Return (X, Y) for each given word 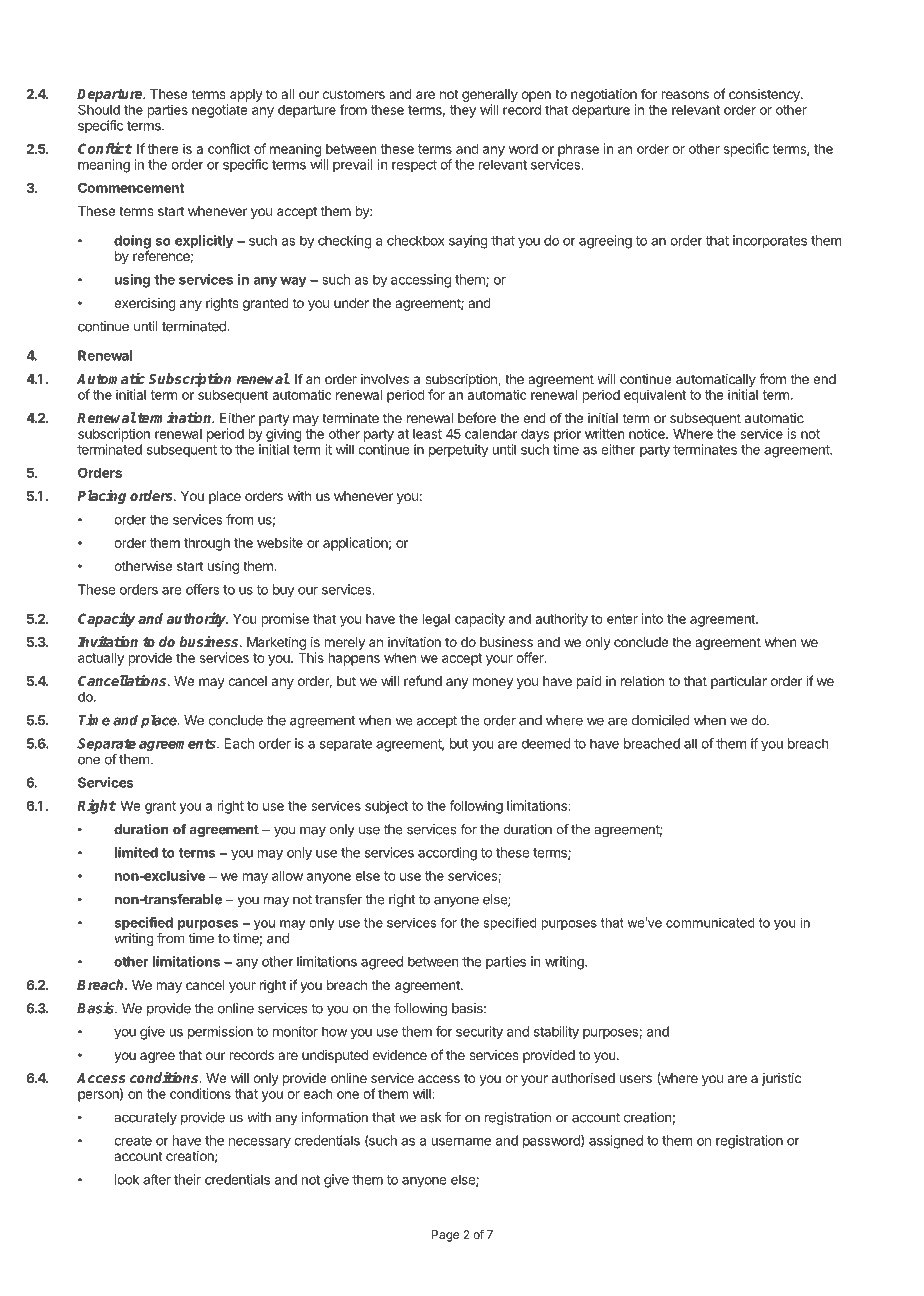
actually (101, 659)
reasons (685, 95)
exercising (145, 304)
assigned (616, 1142)
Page (445, 1236)
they (463, 111)
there (163, 149)
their (187, 1179)
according (447, 854)
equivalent (655, 396)
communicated (710, 922)
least (427, 434)
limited (136, 852)
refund (423, 680)
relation (642, 681)
